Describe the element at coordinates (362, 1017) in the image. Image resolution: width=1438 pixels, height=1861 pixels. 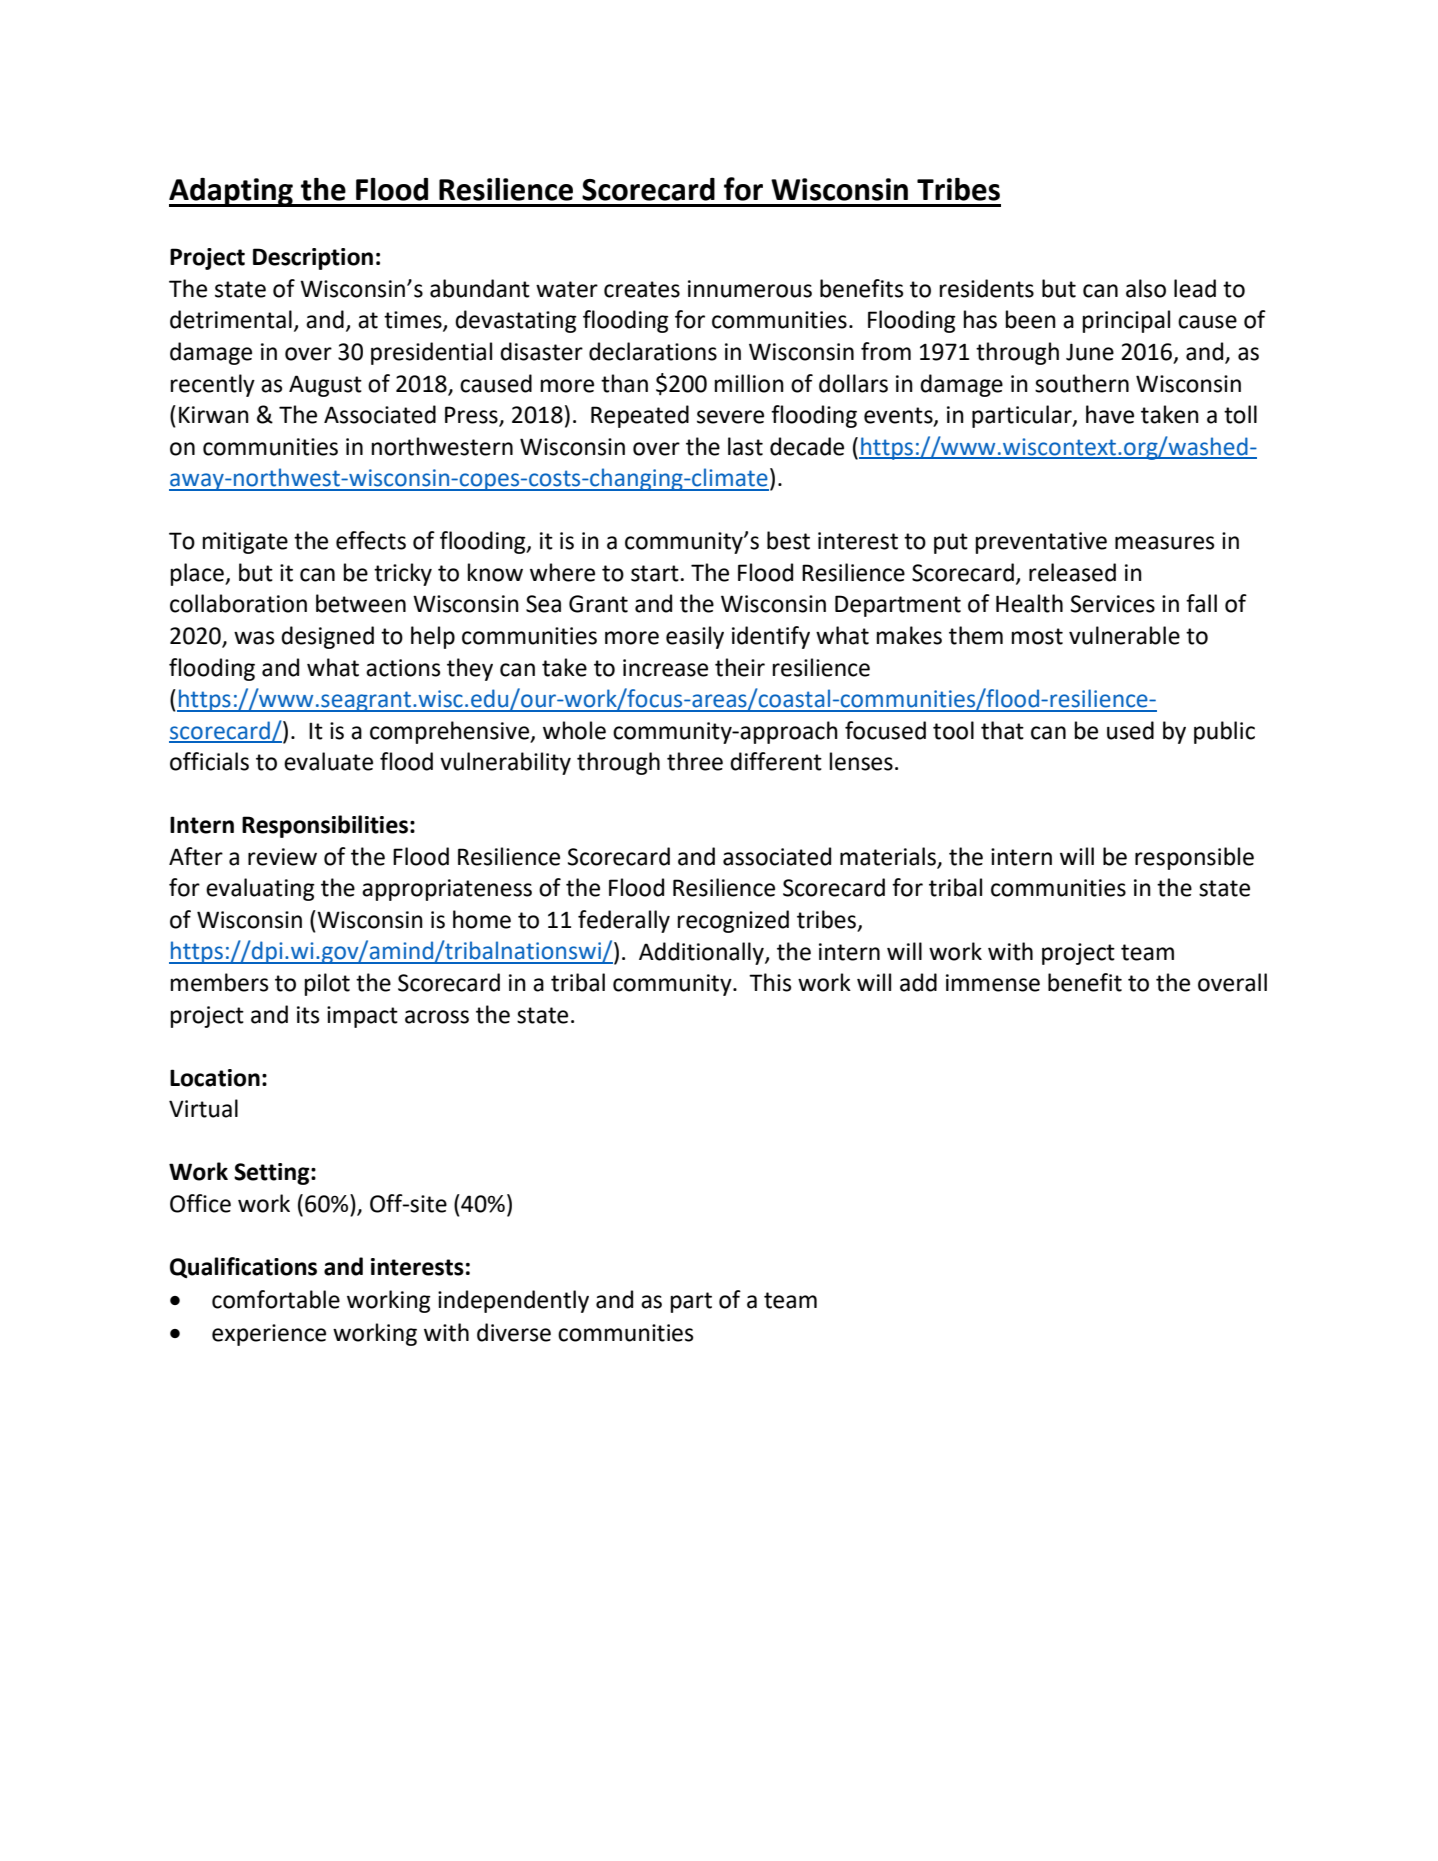
I see `impact` at that location.
